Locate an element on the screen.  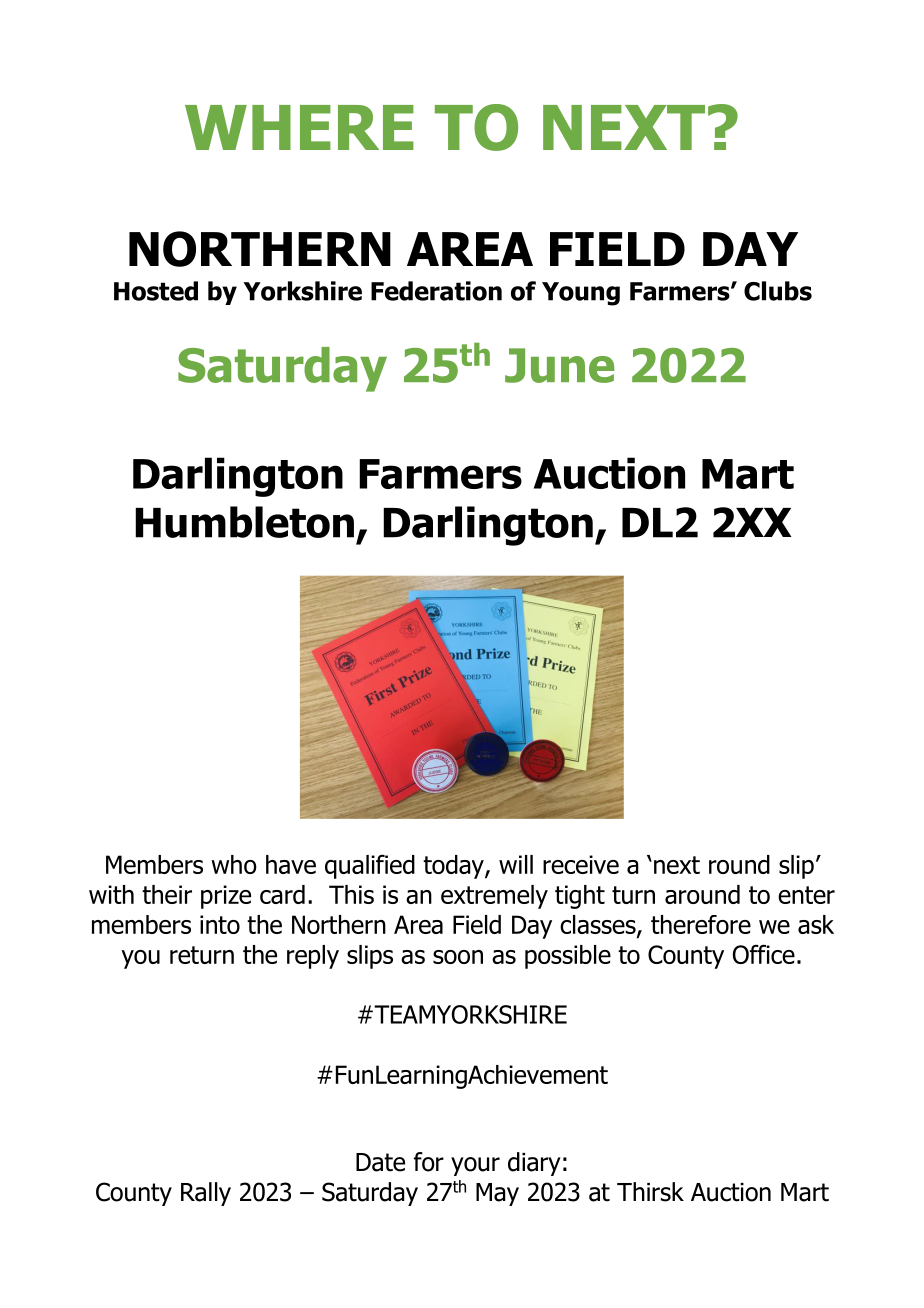
WHERE is located at coordinates (299, 127).
